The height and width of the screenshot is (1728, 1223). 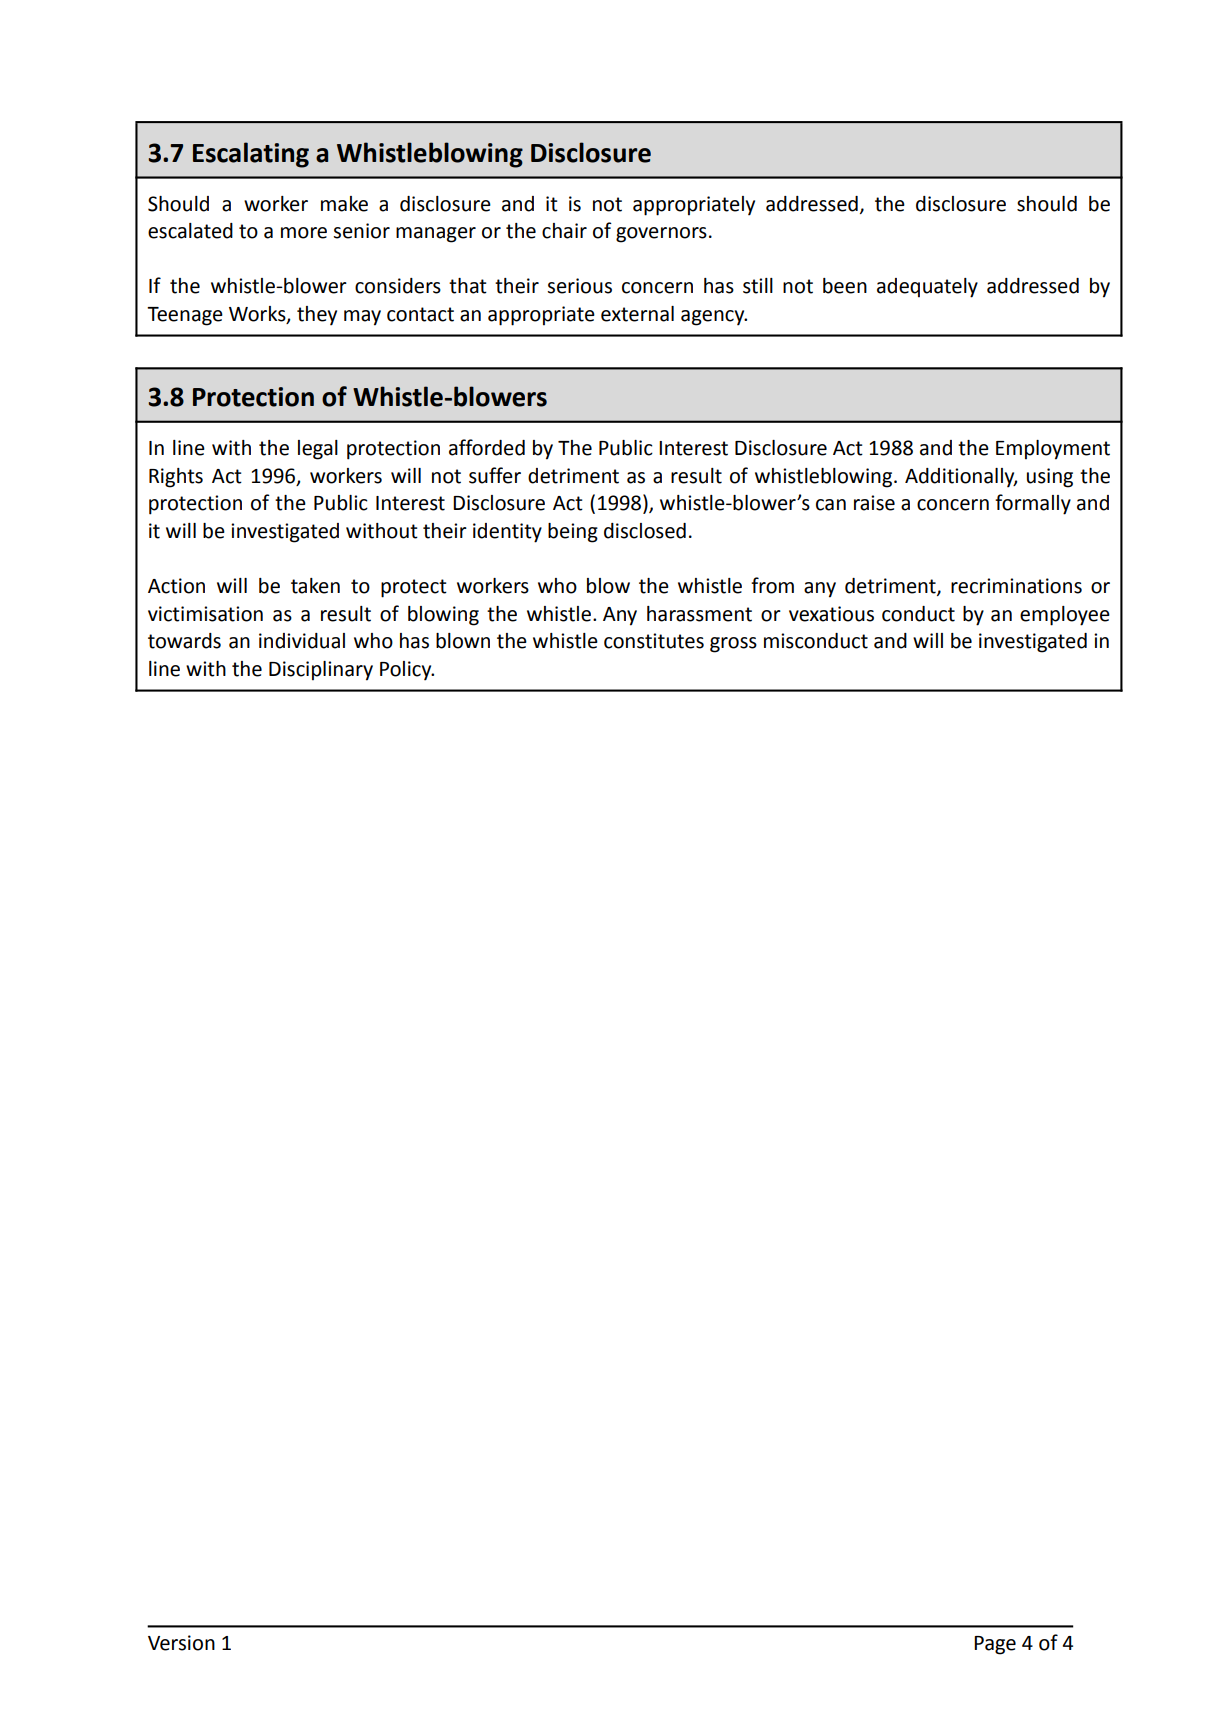 I want to click on governors, so click(x=661, y=235).
